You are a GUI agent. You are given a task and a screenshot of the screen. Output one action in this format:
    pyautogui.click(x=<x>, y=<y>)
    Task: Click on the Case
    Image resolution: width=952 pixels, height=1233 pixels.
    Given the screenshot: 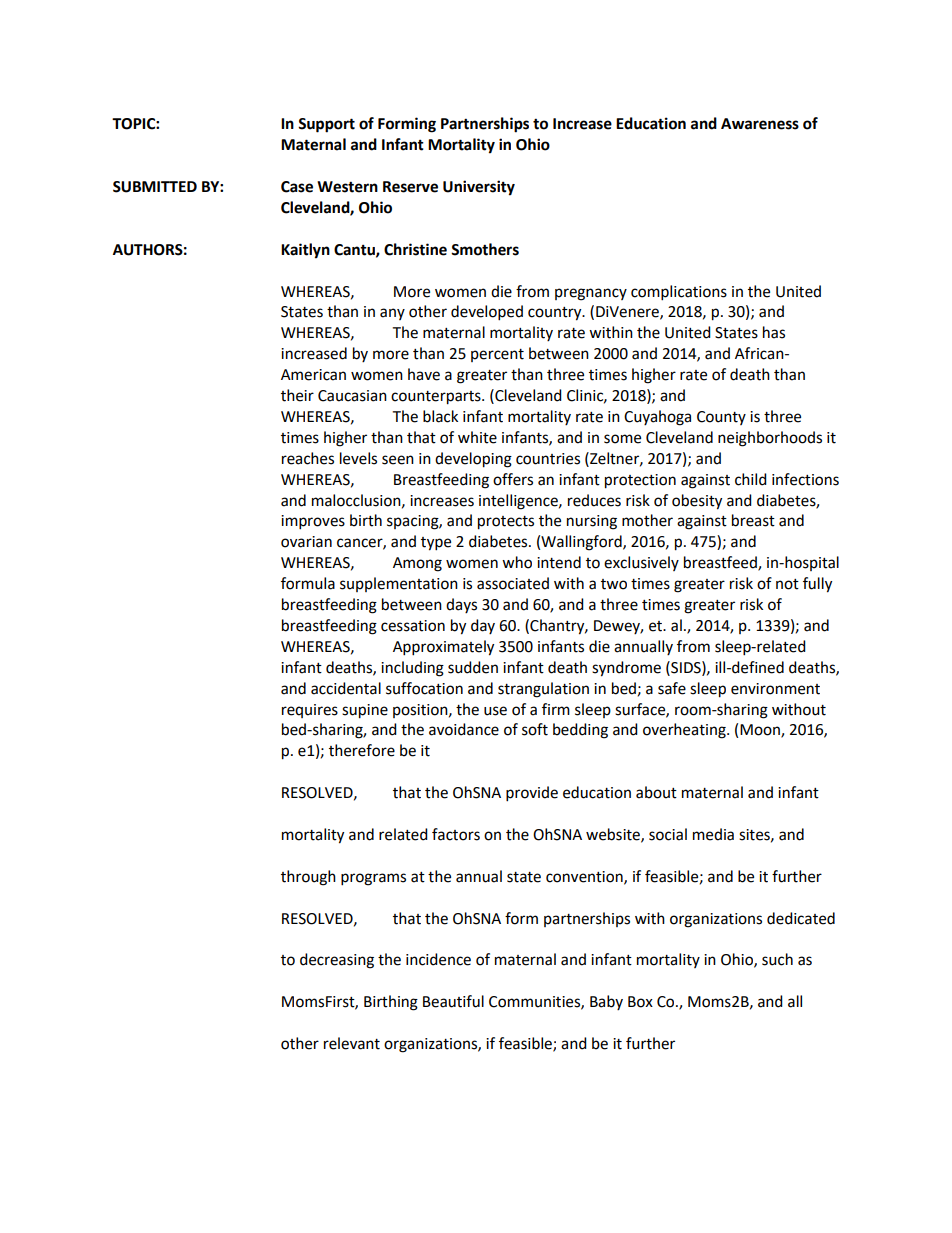 What is the action you would take?
    pyautogui.click(x=297, y=187)
